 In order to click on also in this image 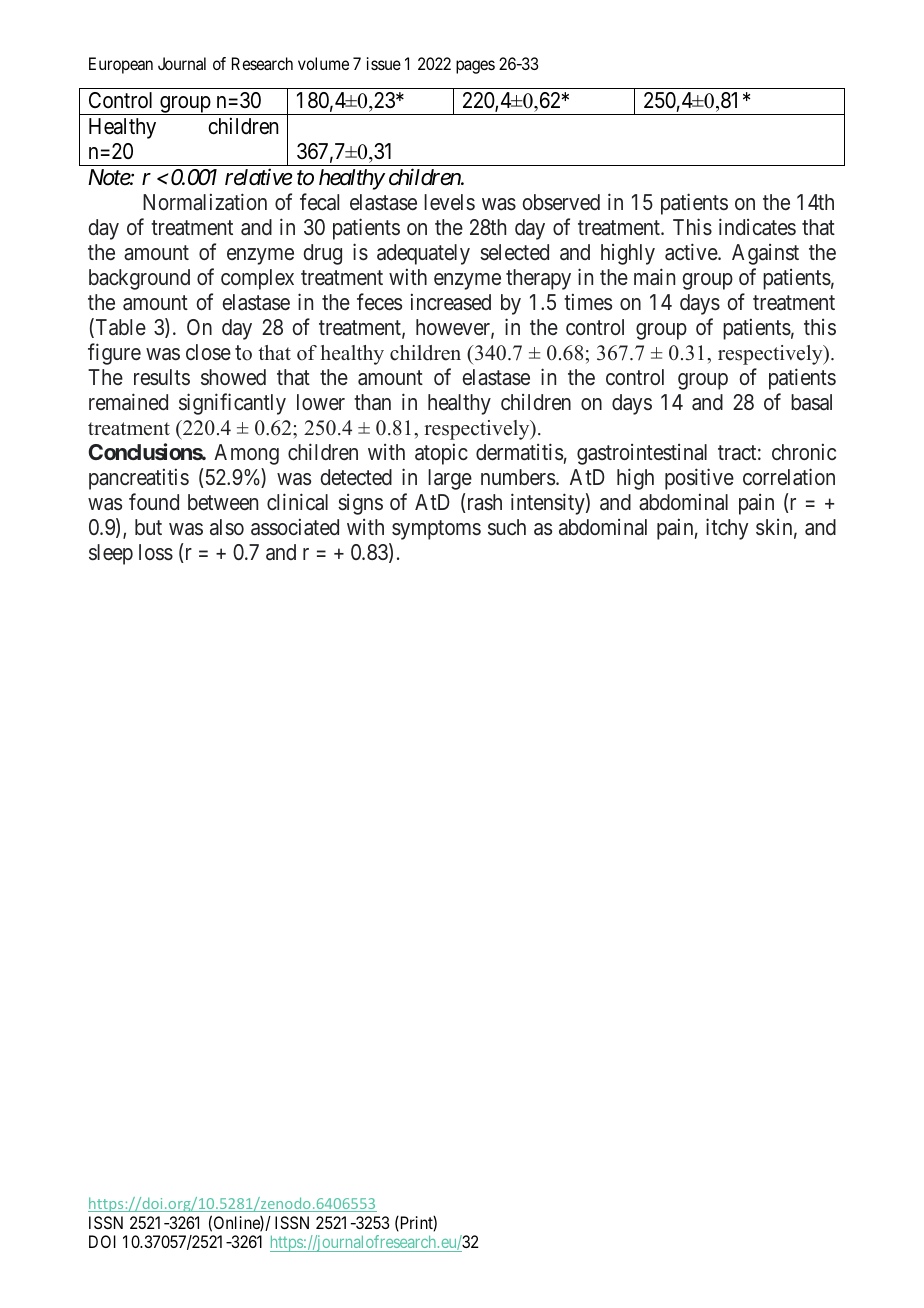, I will do `click(227, 527)`.
